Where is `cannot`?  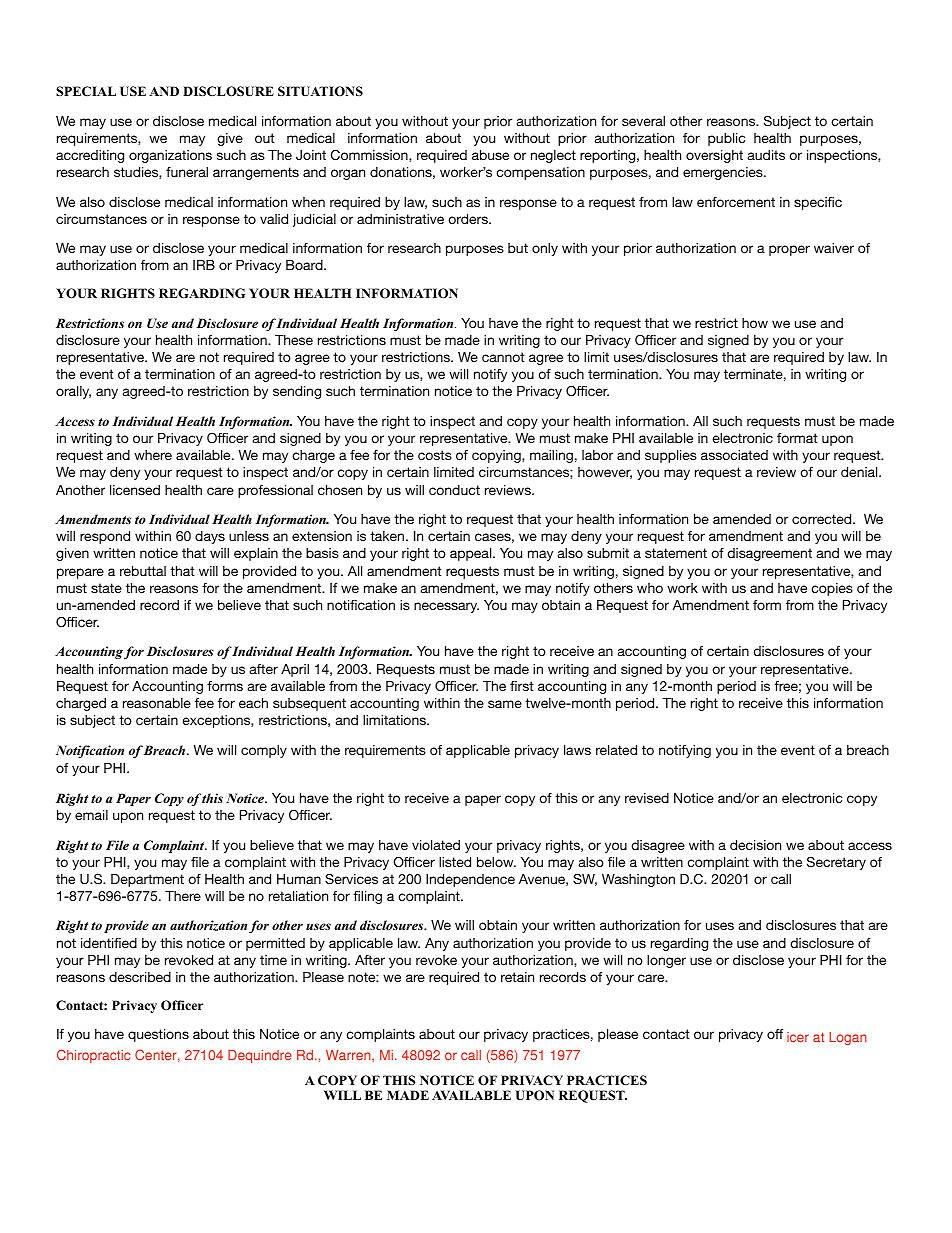 cannot is located at coordinates (503, 357).
